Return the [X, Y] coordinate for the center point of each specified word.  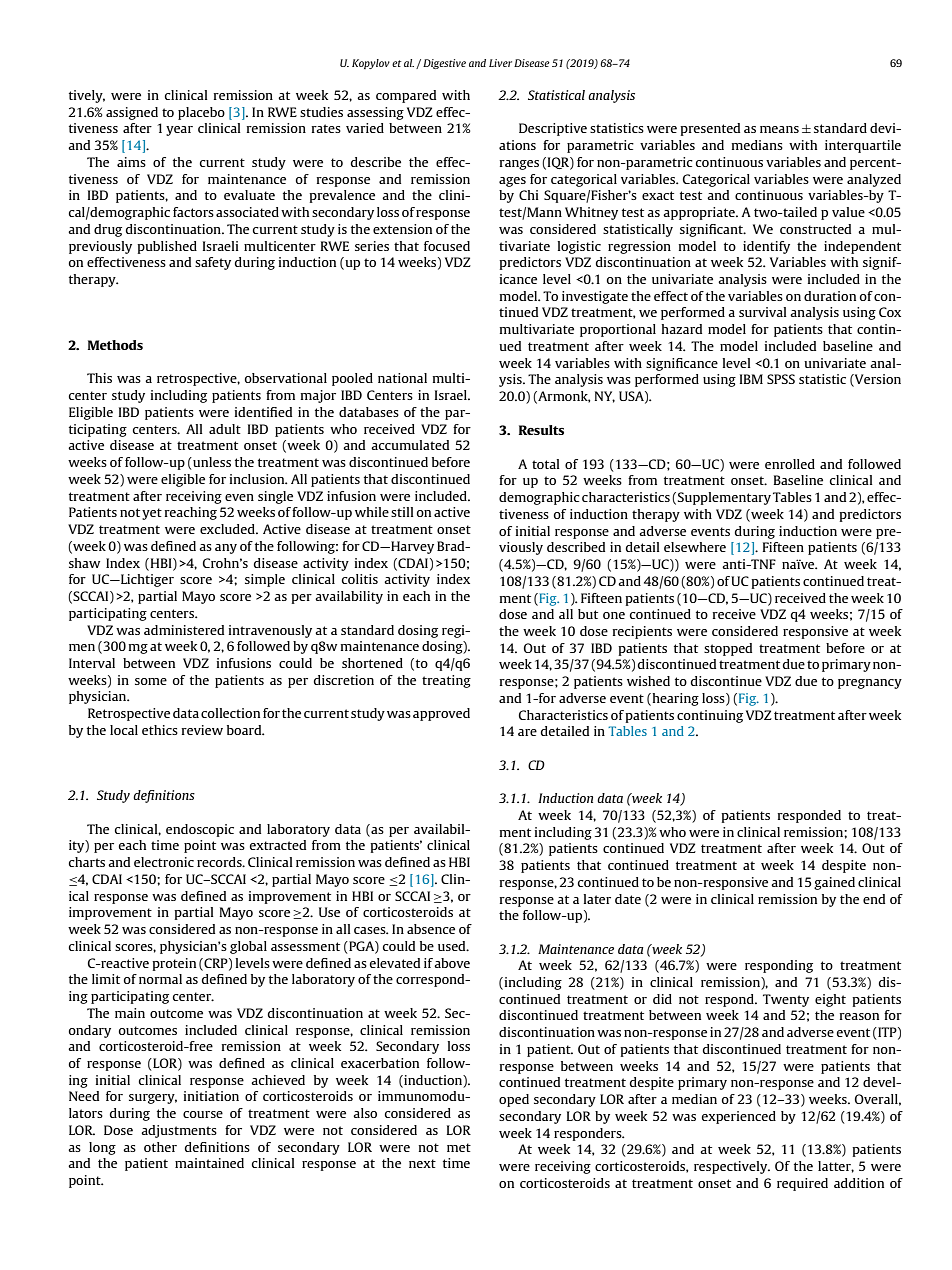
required [802, 1184]
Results [541, 430]
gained [834, 883]
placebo [201, 113]
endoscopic [200, 830]
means [779, 129]
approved [441, 714]
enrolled [790, 464]
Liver [500, 63]
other [160, 1147]
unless [211, 463]
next [422, 1163]
